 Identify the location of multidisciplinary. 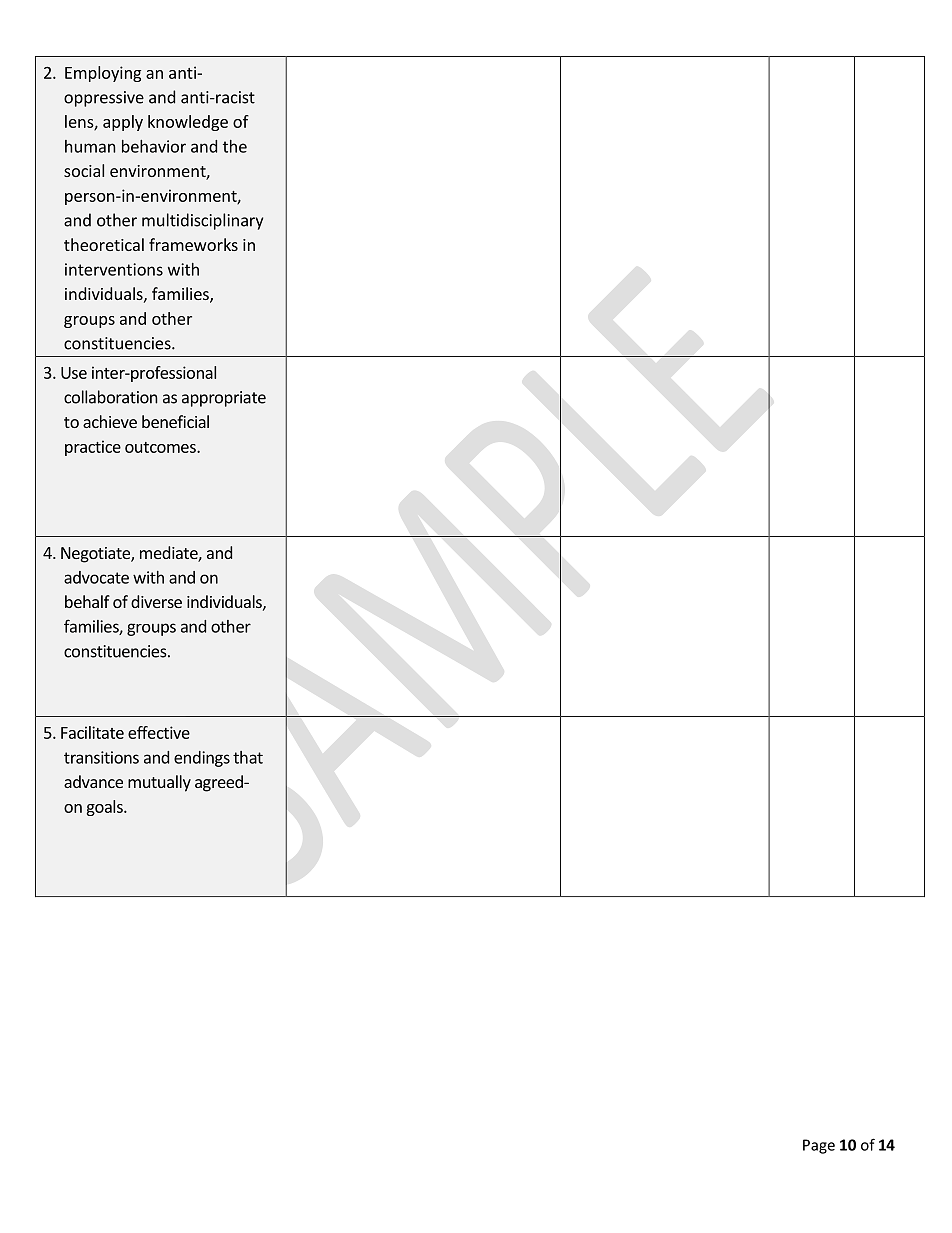
(202, 221).
